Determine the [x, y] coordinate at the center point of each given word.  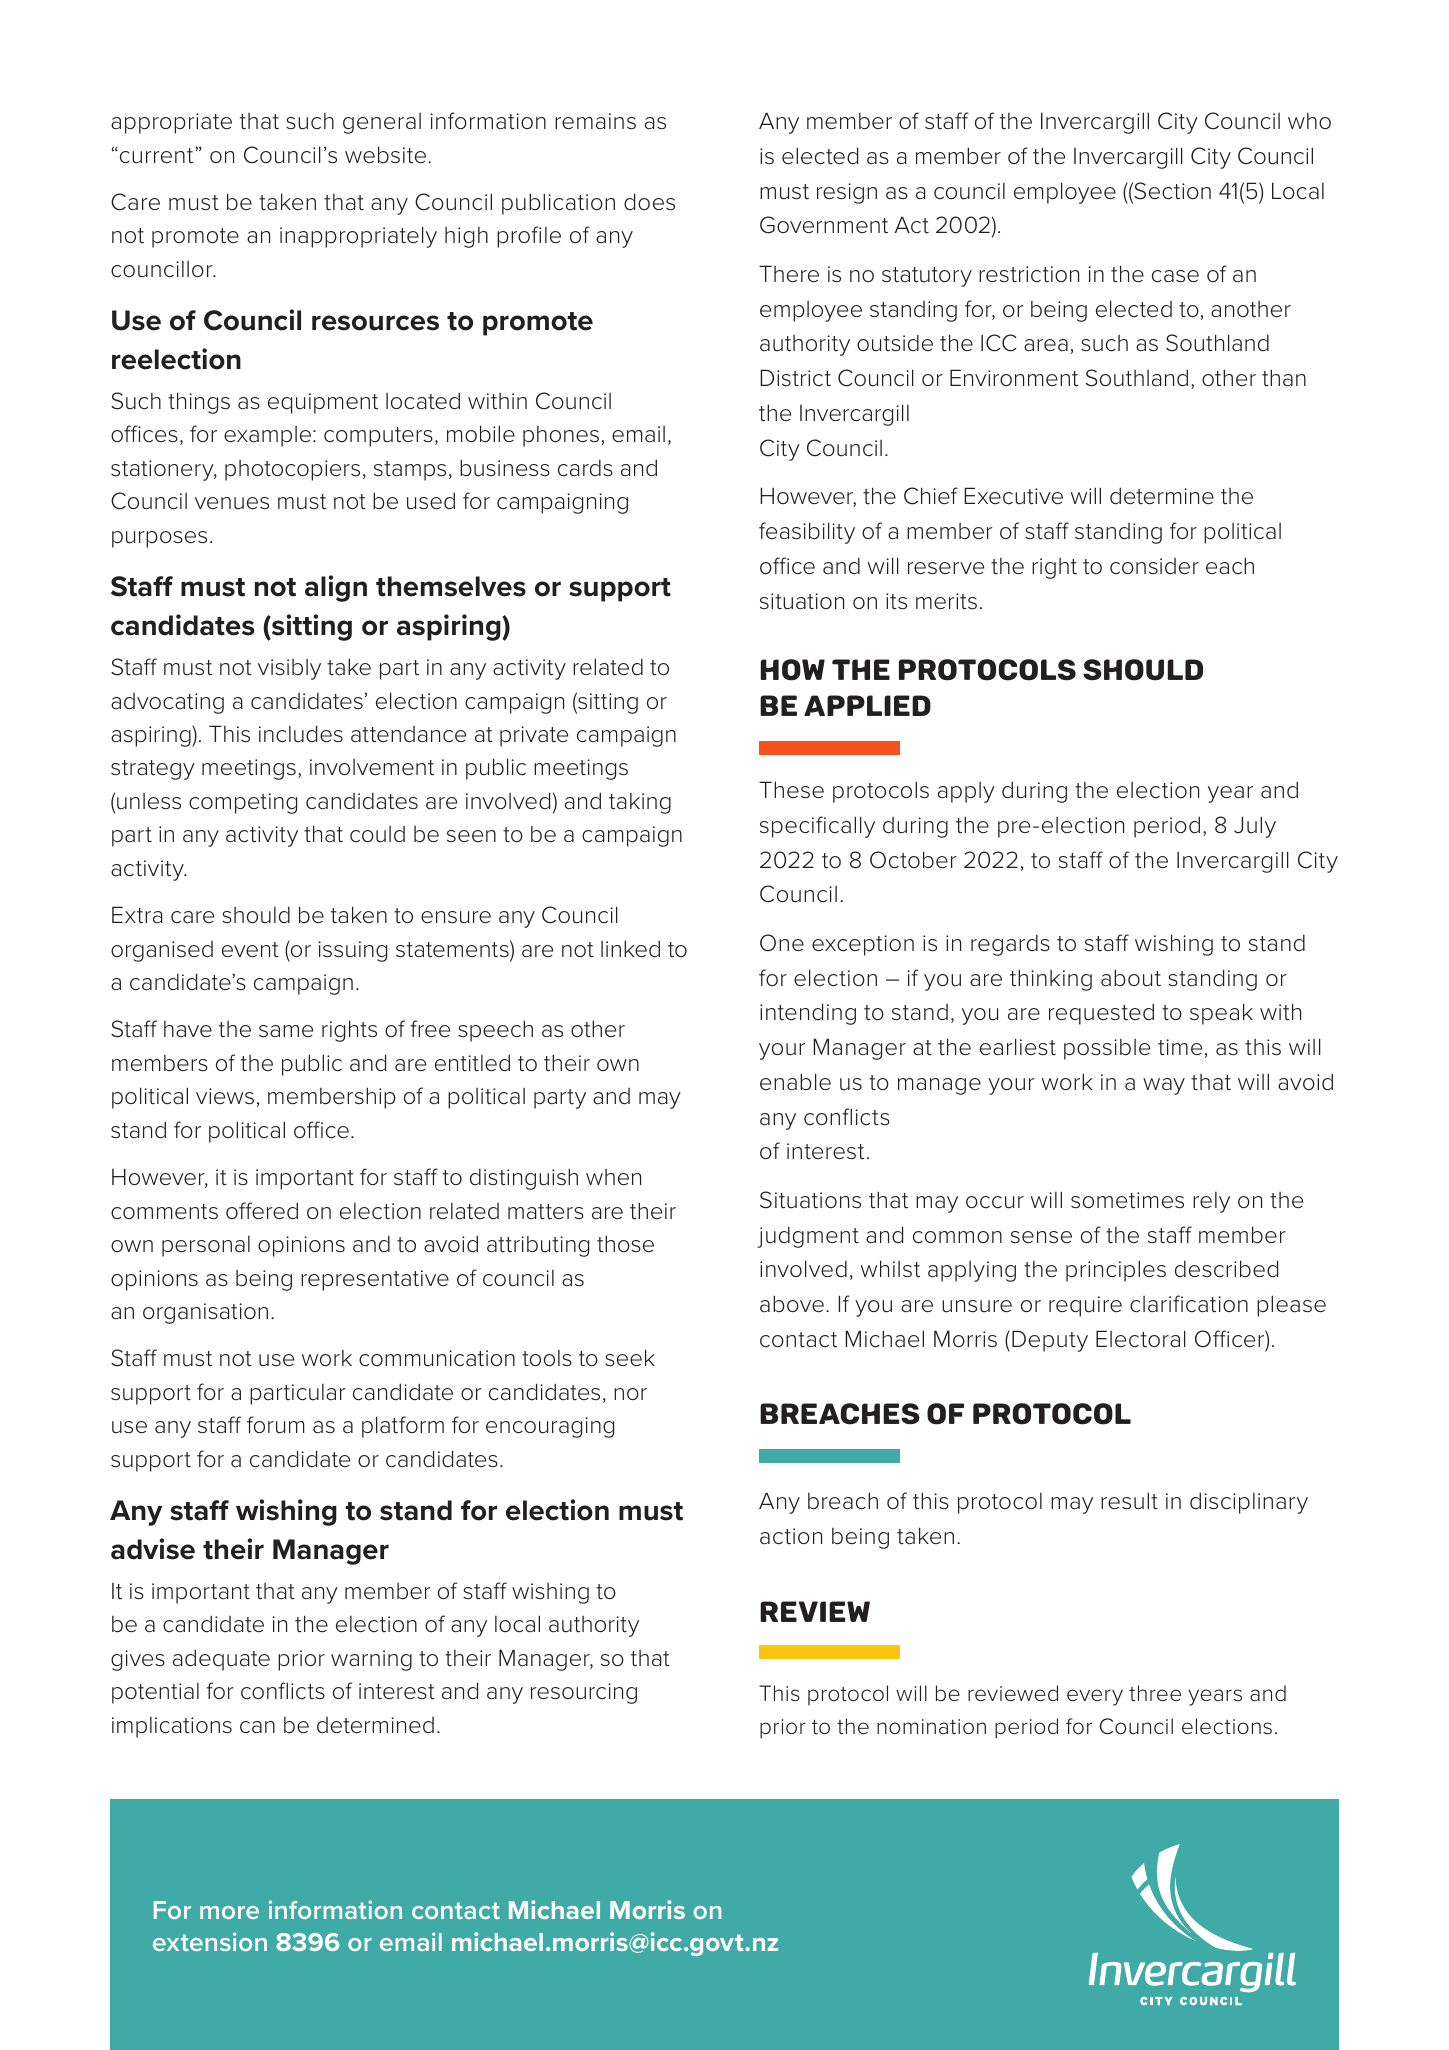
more [229, 1912]
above [792, 1304]
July [1255, 827]
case [1175, 276]
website [387, 155]
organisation [205, 1313]
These [791, 790]
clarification [1189, 1304]
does [649, 202]
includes [301, 734]
